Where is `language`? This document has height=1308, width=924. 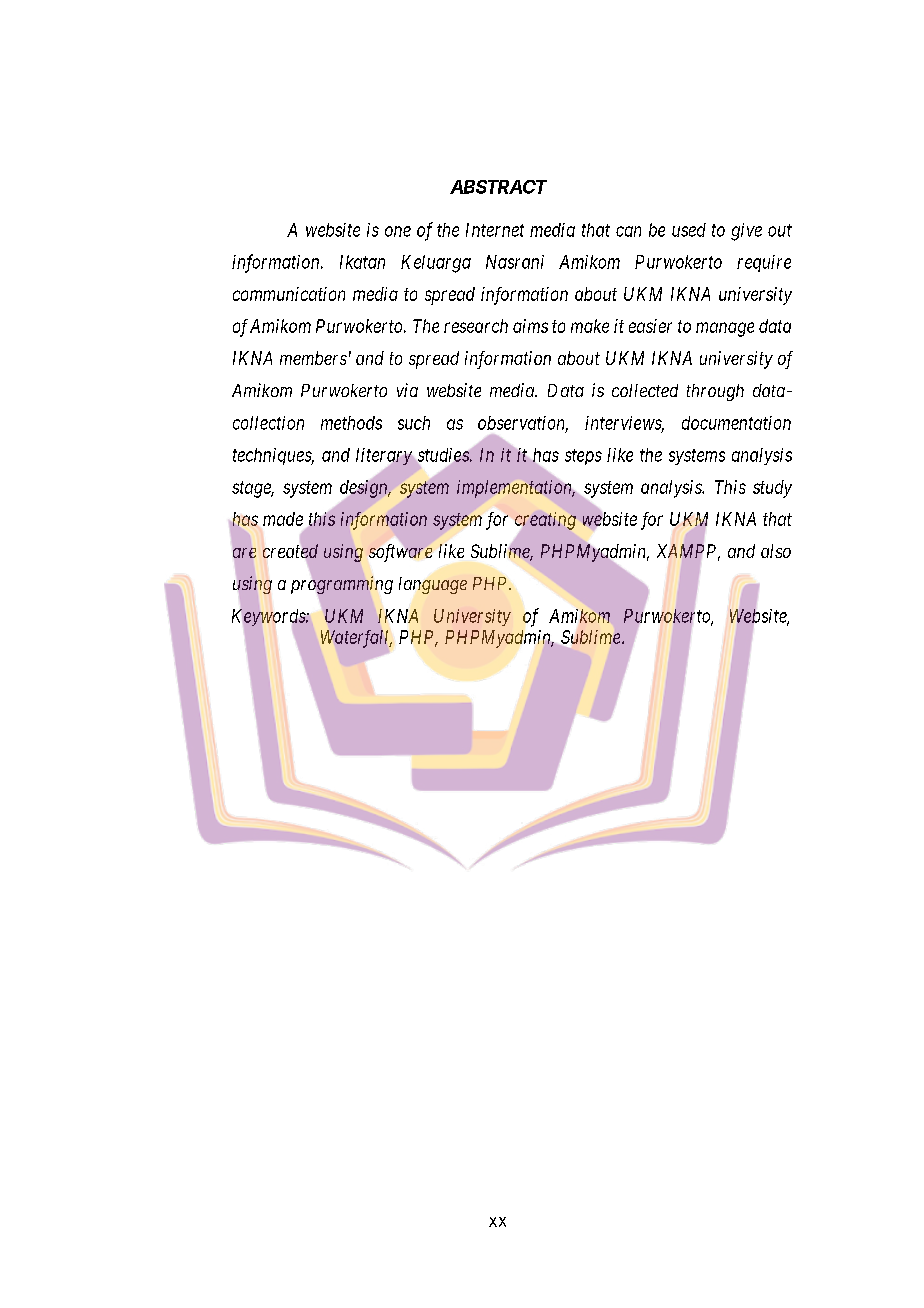
language is located at coordinates (433, 585).
